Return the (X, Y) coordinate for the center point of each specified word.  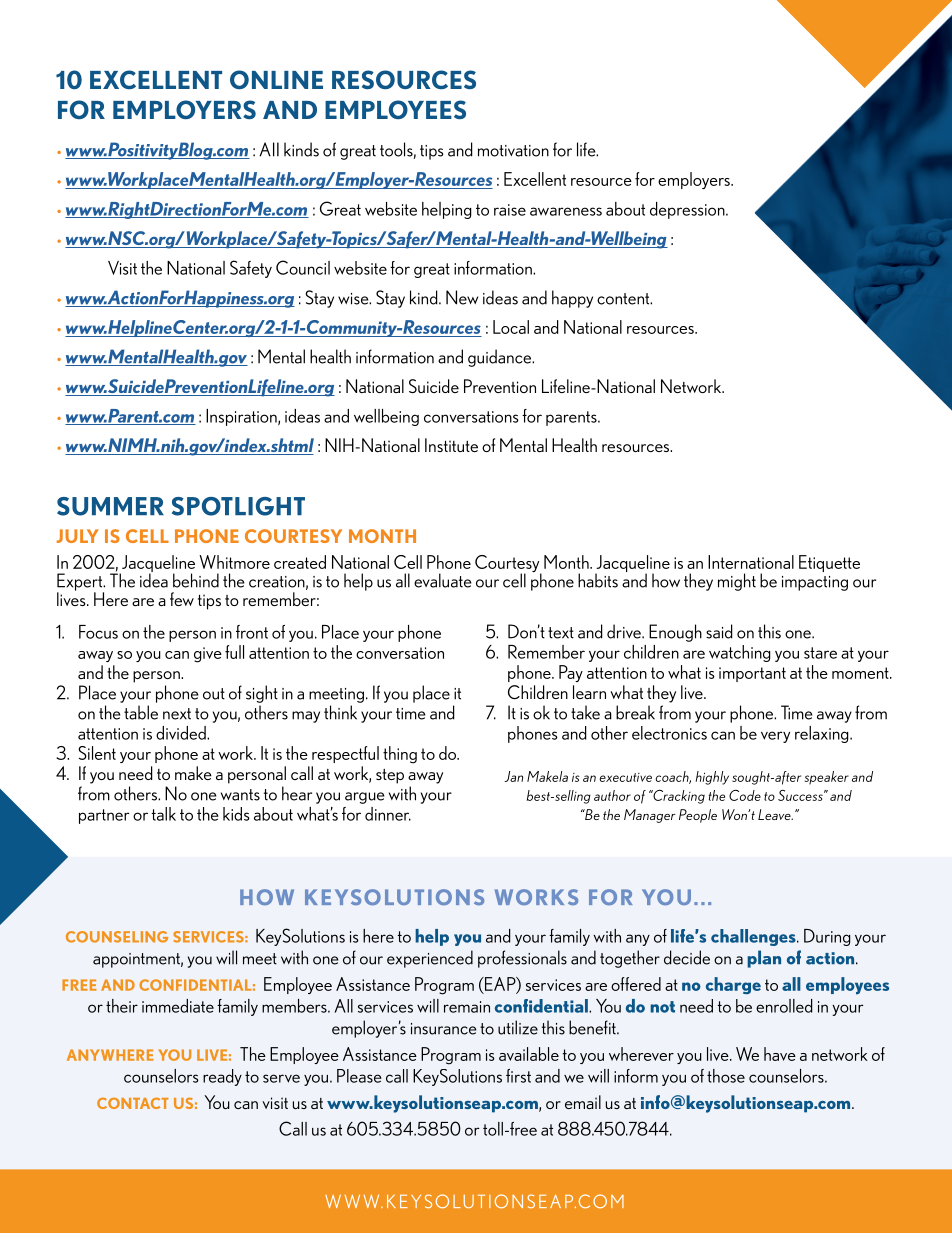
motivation (513, 151)
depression (688, 210)
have (780, 1054)
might (737, 582)
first (518, 1076)
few (182, 599)
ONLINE (276, 79)
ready (222, 1077)
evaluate (443, 580)
